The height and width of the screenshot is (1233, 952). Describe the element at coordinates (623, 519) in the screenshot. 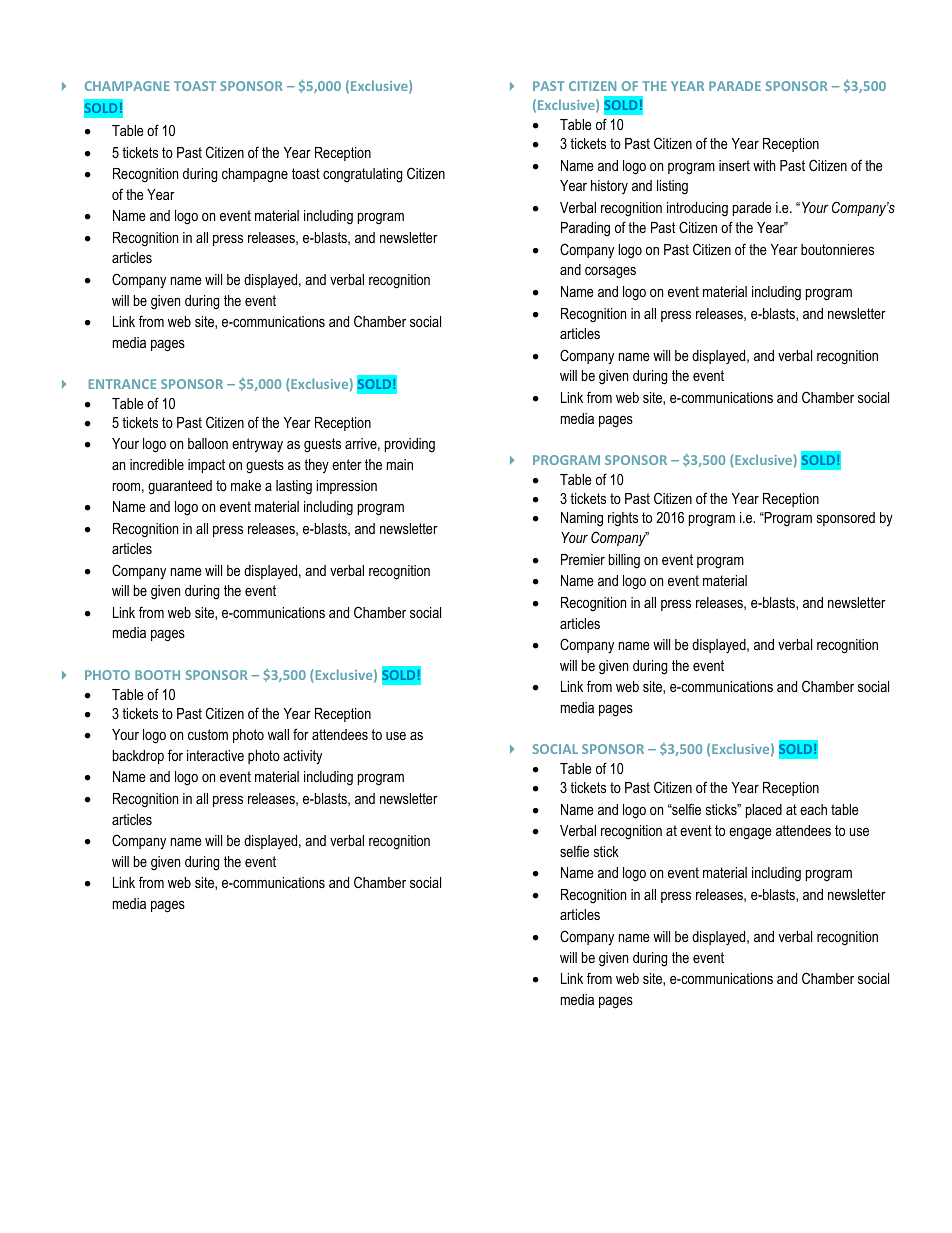

I see `rights` at that location.
